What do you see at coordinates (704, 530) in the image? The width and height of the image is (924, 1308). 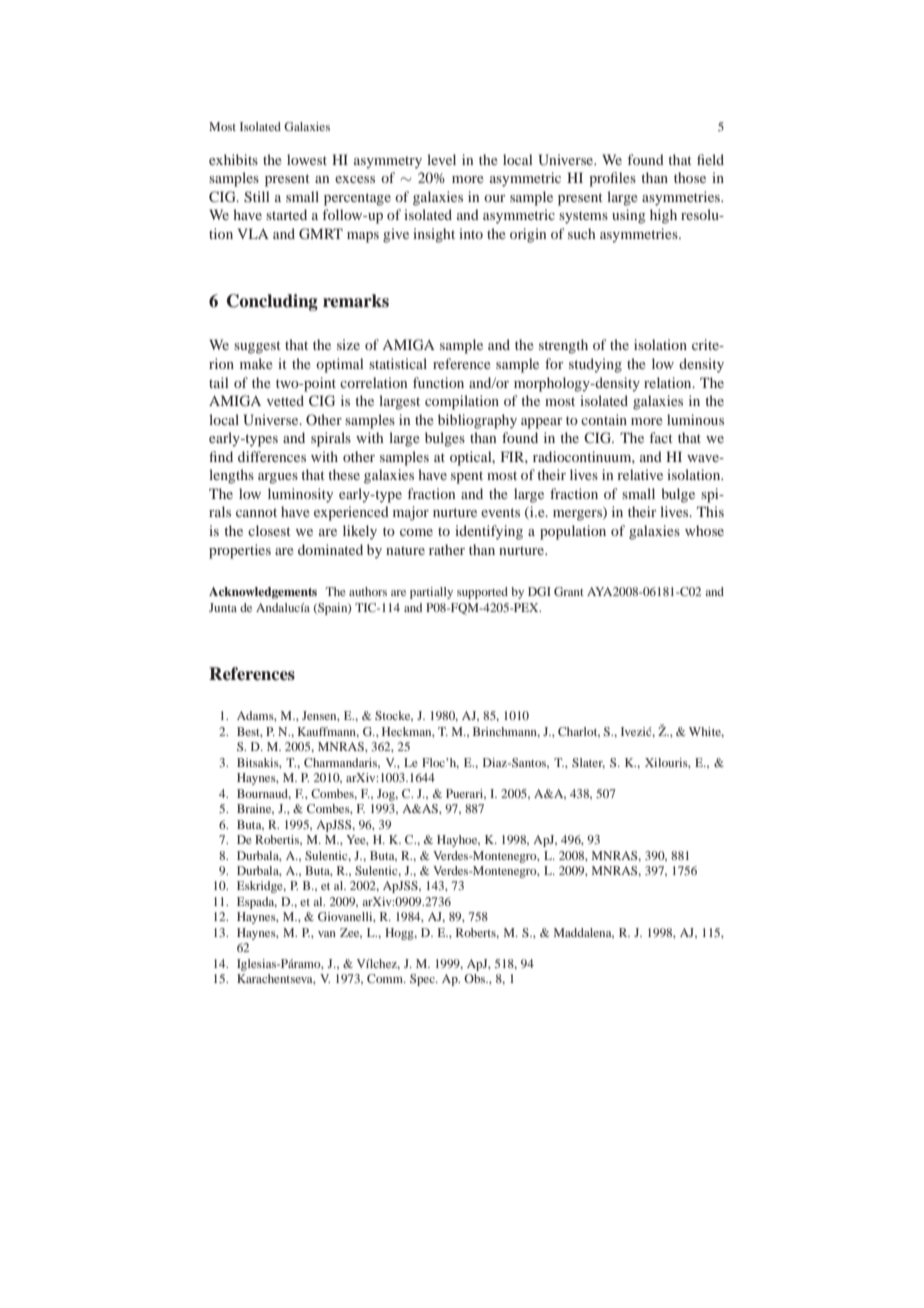 I see `whose` at bounding box center [704, 530].
